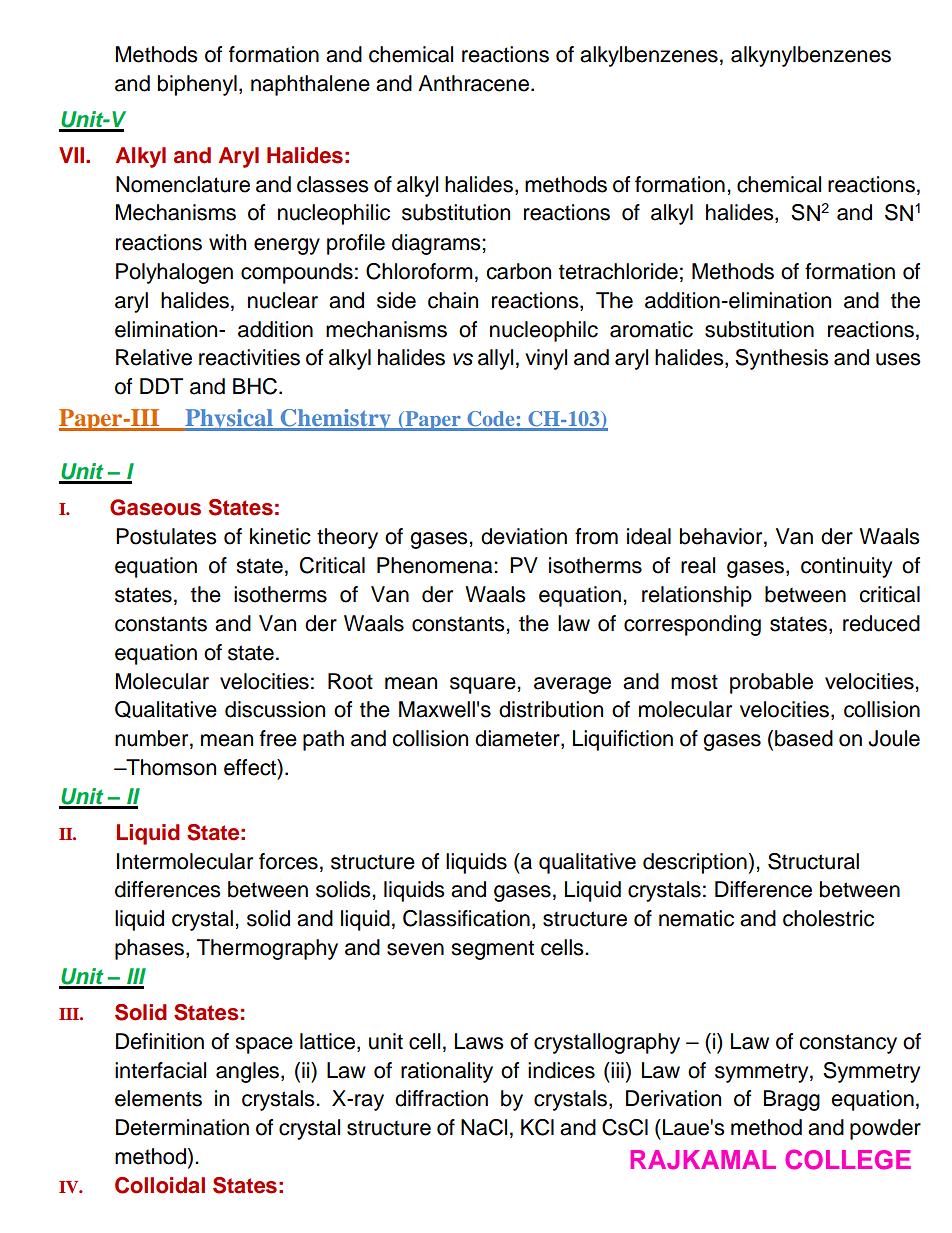 The image size is (952, 1233). What do you see at coordinates (771, 683) in the image?
I see `probable` at bounding box center [771, 683].
